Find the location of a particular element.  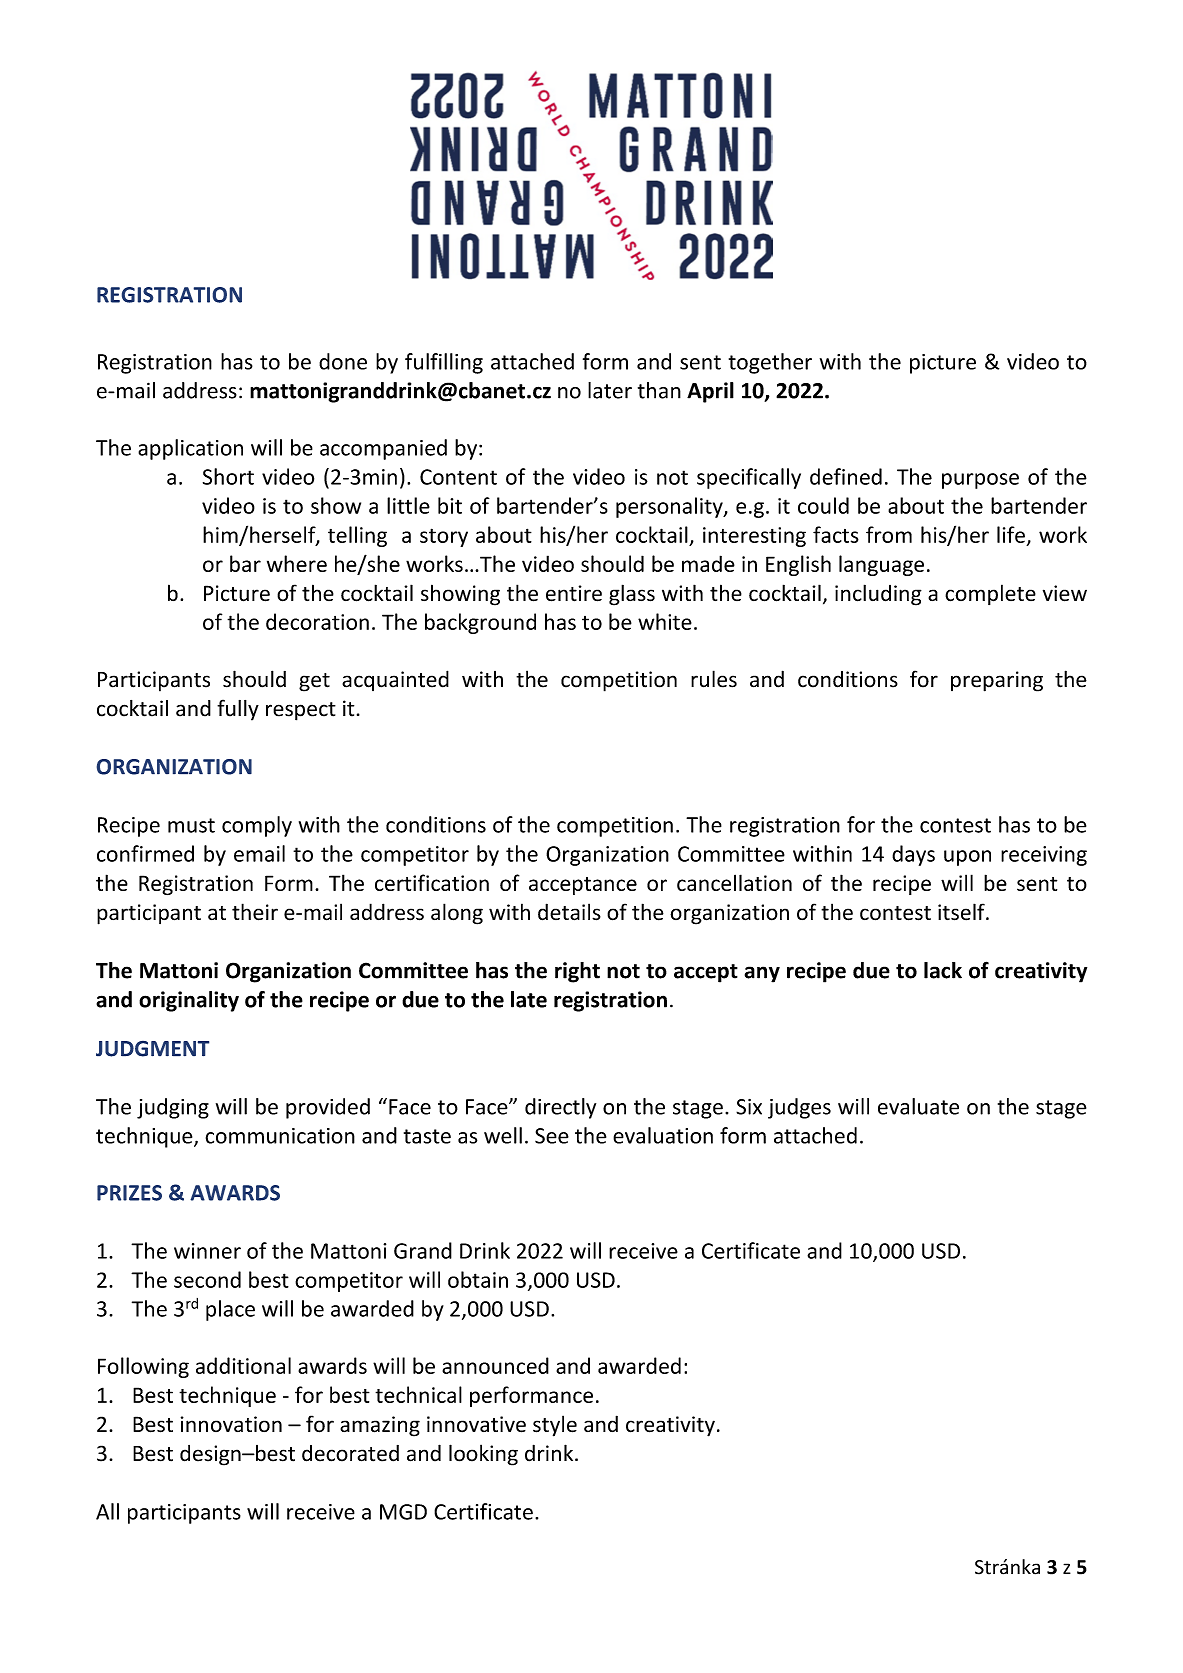

fully is located at coordinates (238, 710).
